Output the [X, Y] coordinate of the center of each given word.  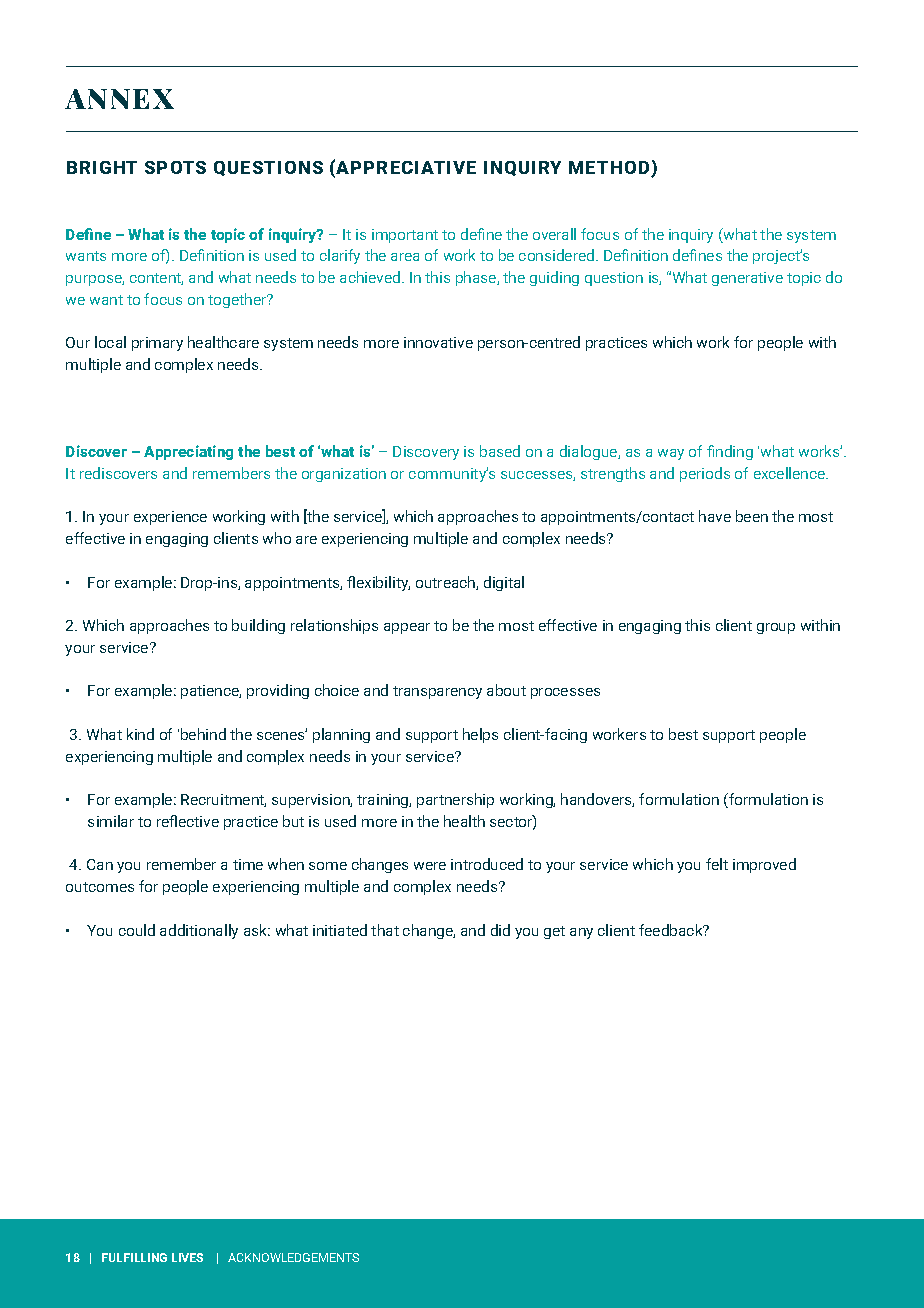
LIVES [187, 1257]
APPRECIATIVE [406, 167]
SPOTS [175, 167]
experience [170, 518]
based [500, 451]
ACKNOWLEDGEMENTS [293, 1257]
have [715, 516]
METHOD [610, 169]
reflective [188, 821]
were [430, 866]
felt [717, 864]
